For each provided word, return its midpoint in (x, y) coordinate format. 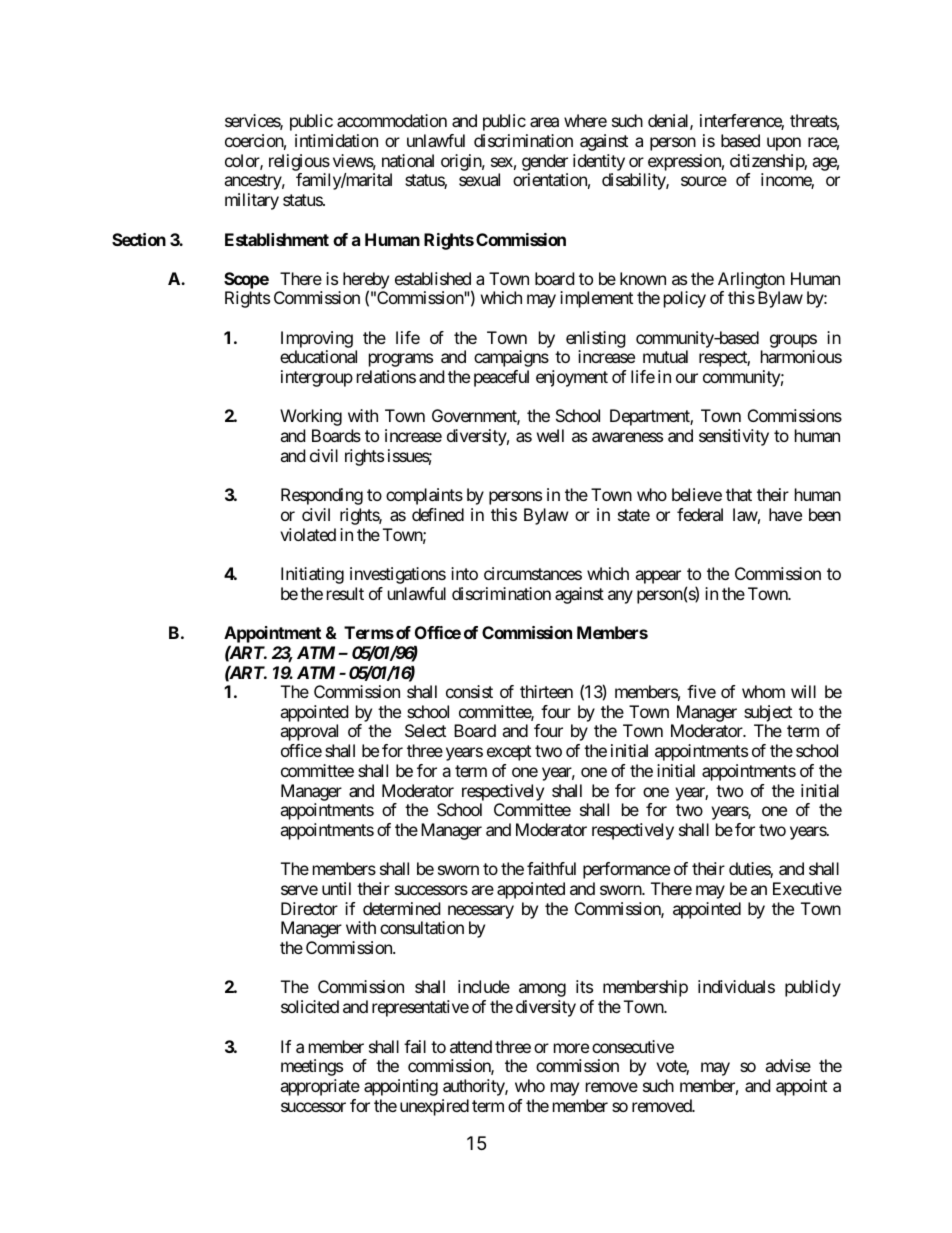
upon (784, 144)
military (252, 201)
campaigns (511, 358)
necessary (481, 912)
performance (626, 870)
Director (309, 908)
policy (685, 299)
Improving (317, 339)
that (739, 494)
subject (768, 713)
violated (308, 534)
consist (469, 691)
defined (438, 514)
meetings (312, 1067)
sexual (479, 179)
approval (309, 732)
